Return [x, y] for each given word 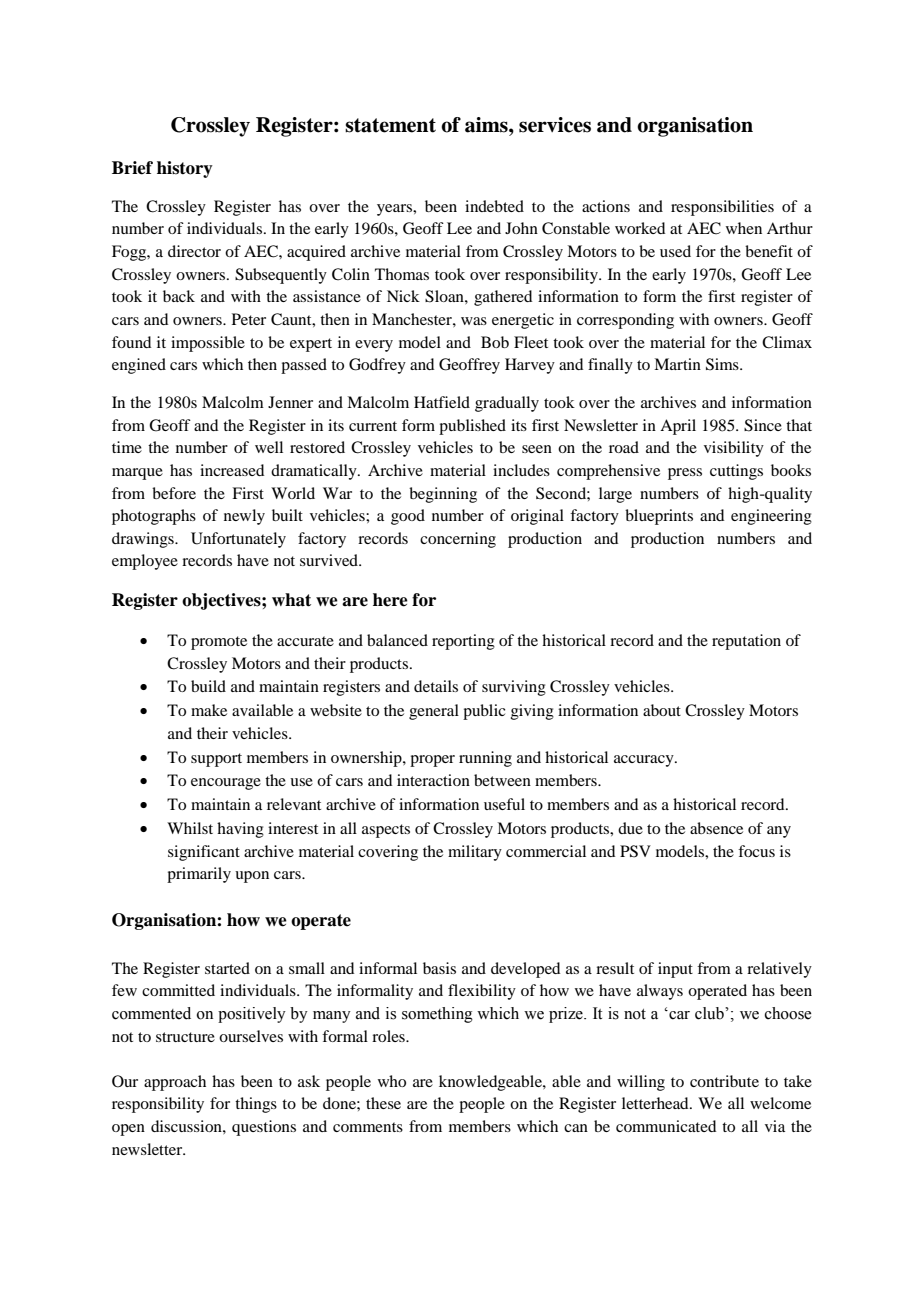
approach [175, 1083]
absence [716, 828]
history [185, 169]
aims [487, 125]
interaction [433, 780]
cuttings [736, 472]
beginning [443, 495]
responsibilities [722, 208]
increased [232, 470]
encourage [226, 784]
